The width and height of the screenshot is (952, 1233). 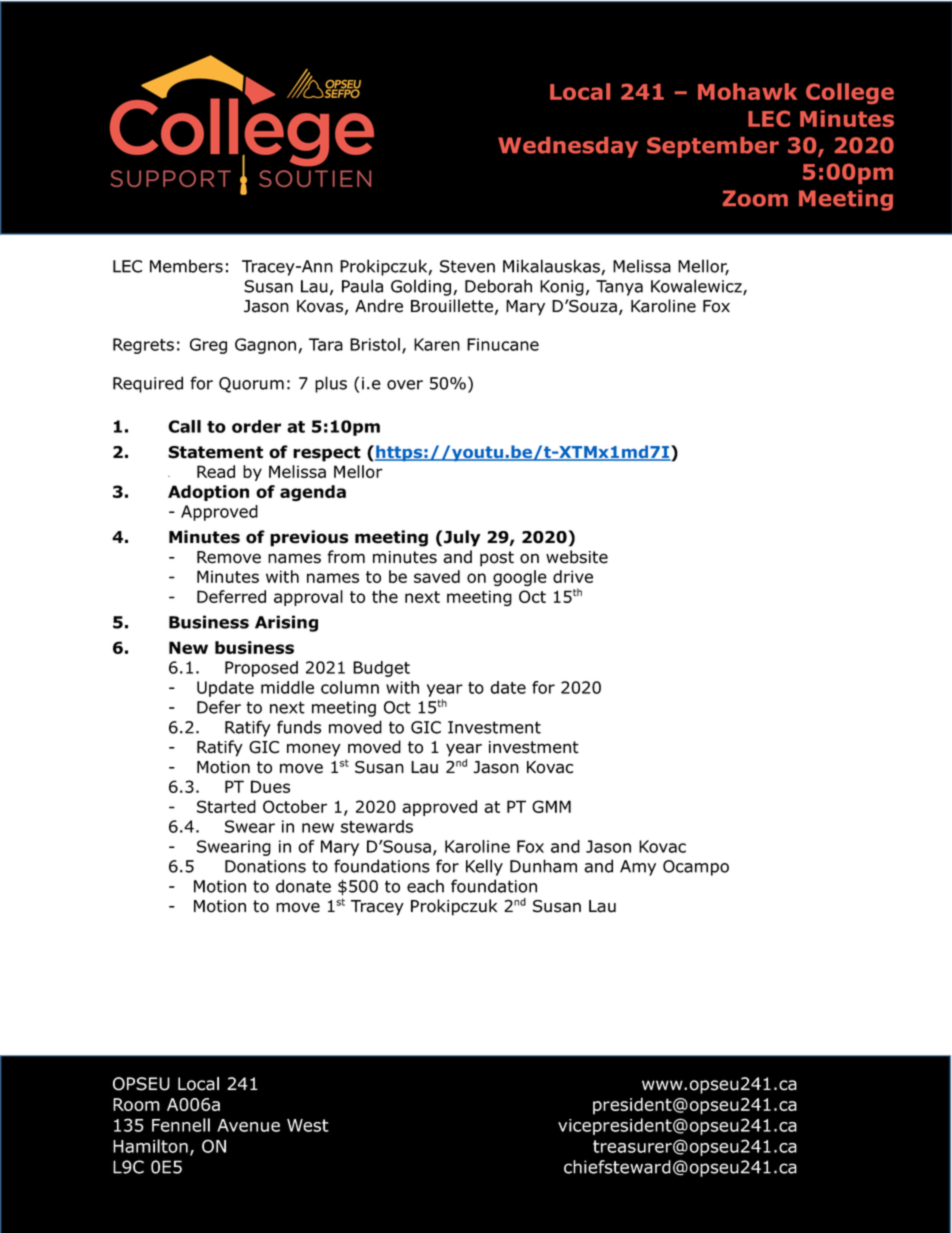 What do you see at coordinates (286, 623) in the screenshot?
I see `Arising` at bounding box center [286, 623].
